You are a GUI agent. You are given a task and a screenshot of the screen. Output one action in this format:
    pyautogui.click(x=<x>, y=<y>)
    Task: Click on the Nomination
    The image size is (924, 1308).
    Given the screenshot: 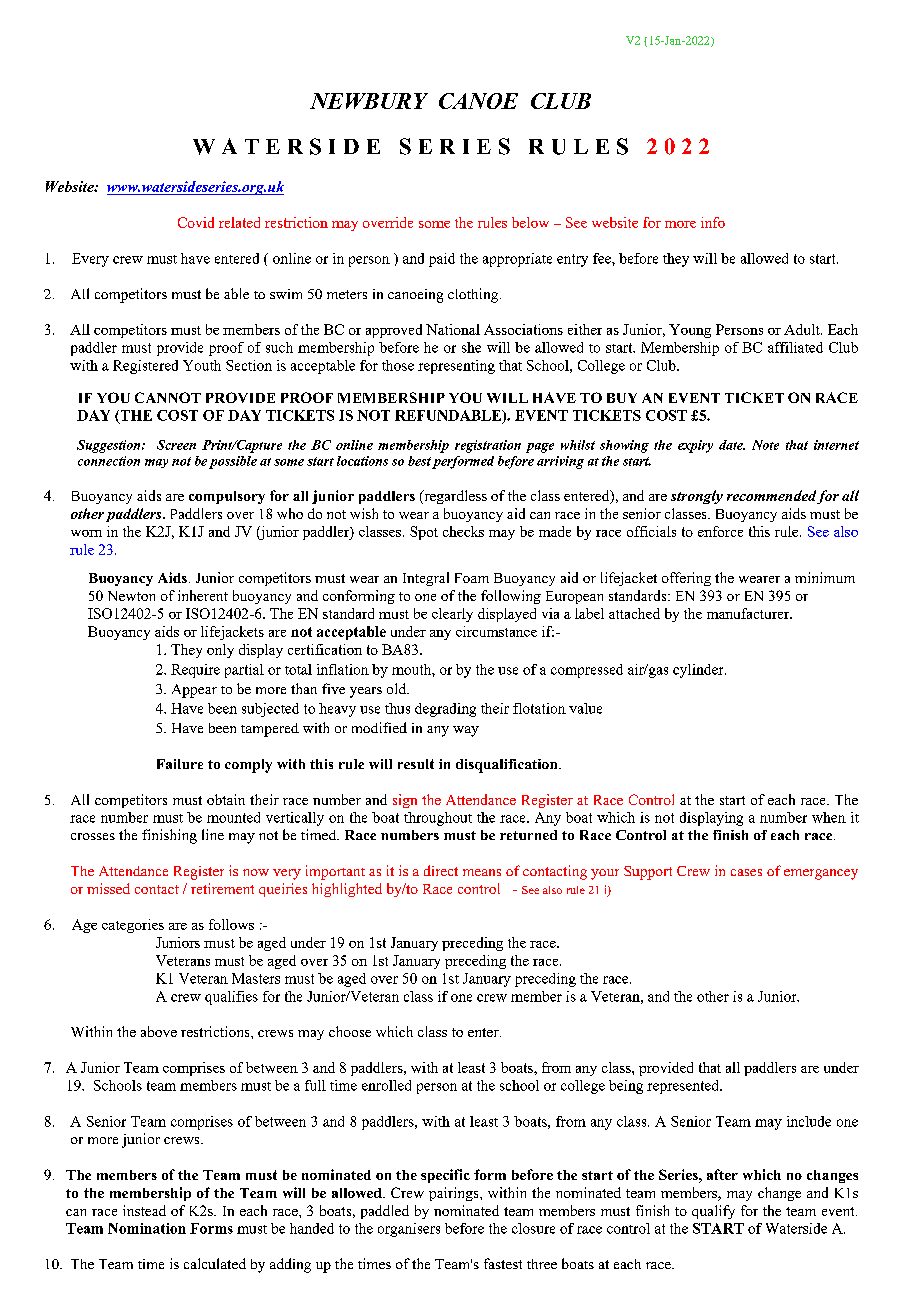 What is the action you would take?
    pyautogui.click(x=147, y=1228)
